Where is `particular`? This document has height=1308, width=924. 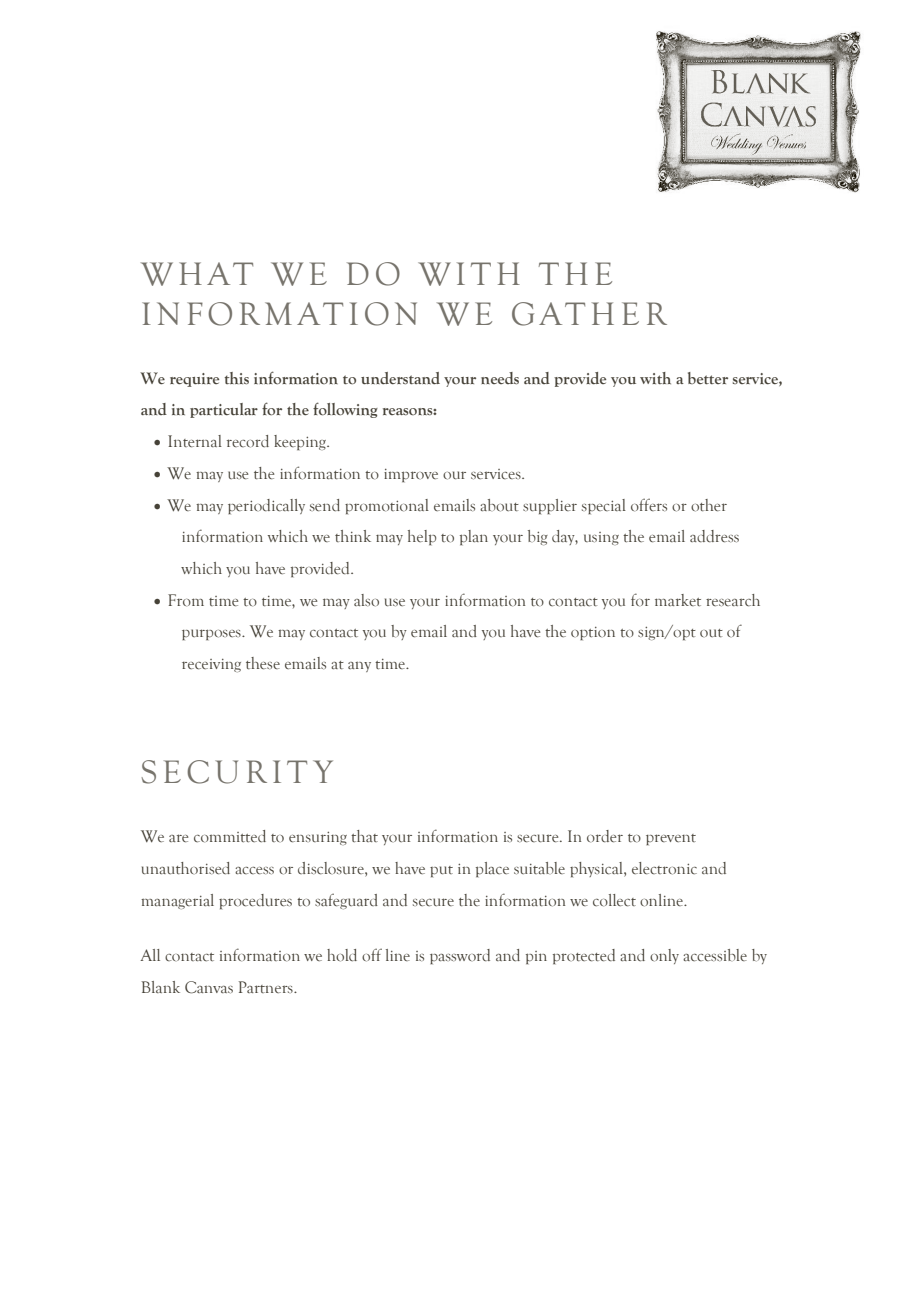
particular is located at coordinates (224, 410).
